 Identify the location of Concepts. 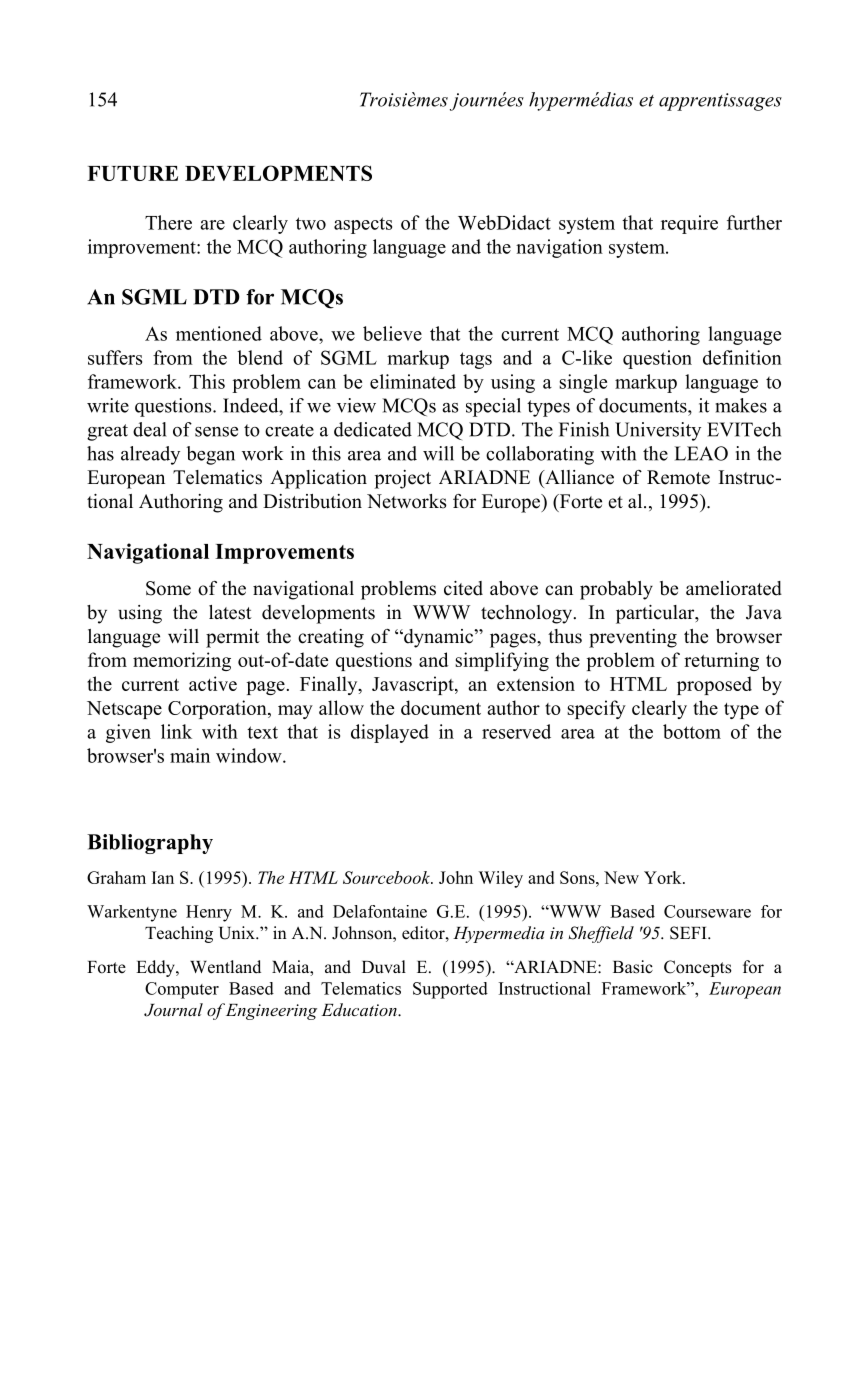
(698, 968).
